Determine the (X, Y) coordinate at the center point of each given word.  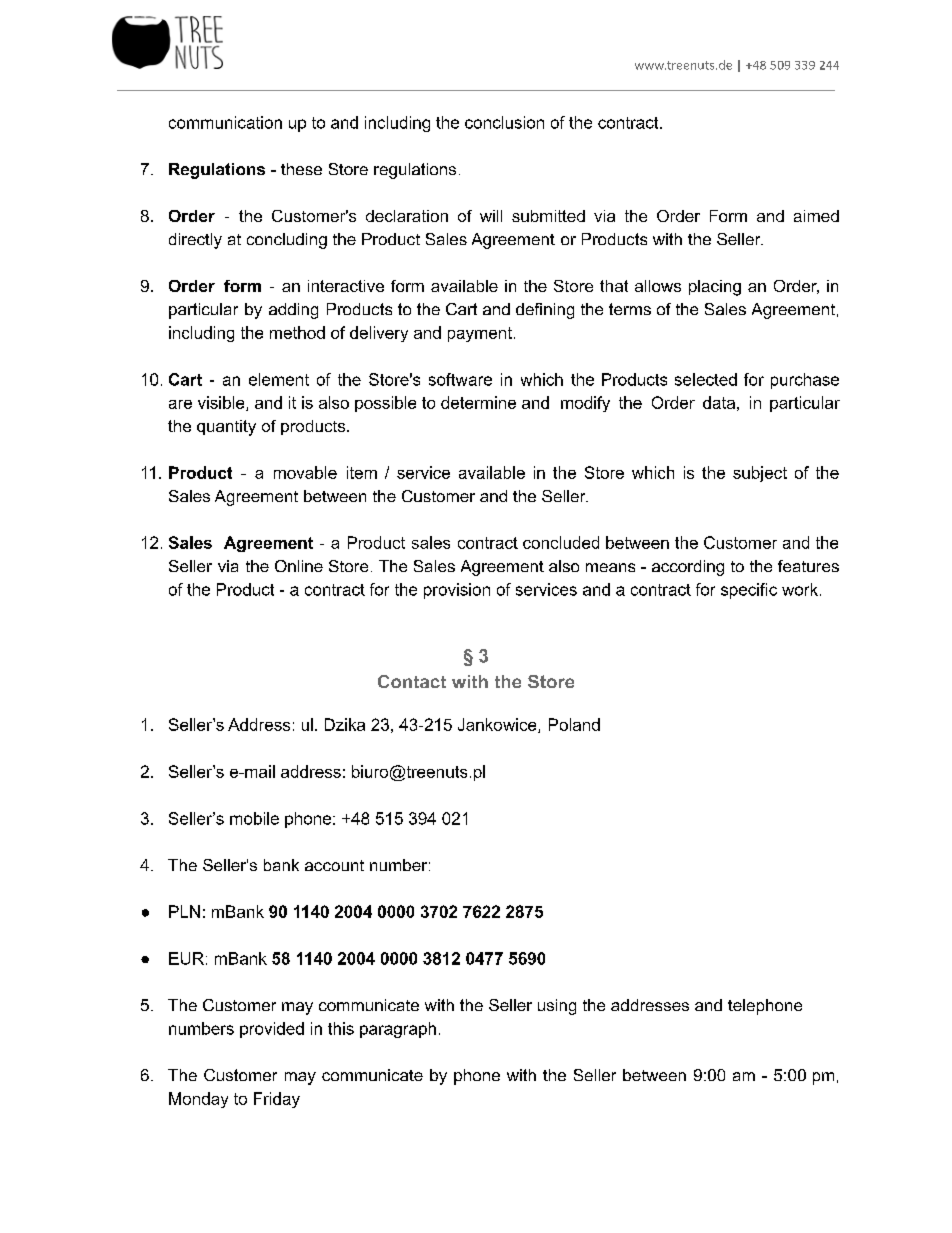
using (557, 1007)
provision (457, 591)
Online (299, 566)
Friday (277, 1100)
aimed (816, 216)
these (301, 169)
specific (749, 591)
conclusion (504, 122)
